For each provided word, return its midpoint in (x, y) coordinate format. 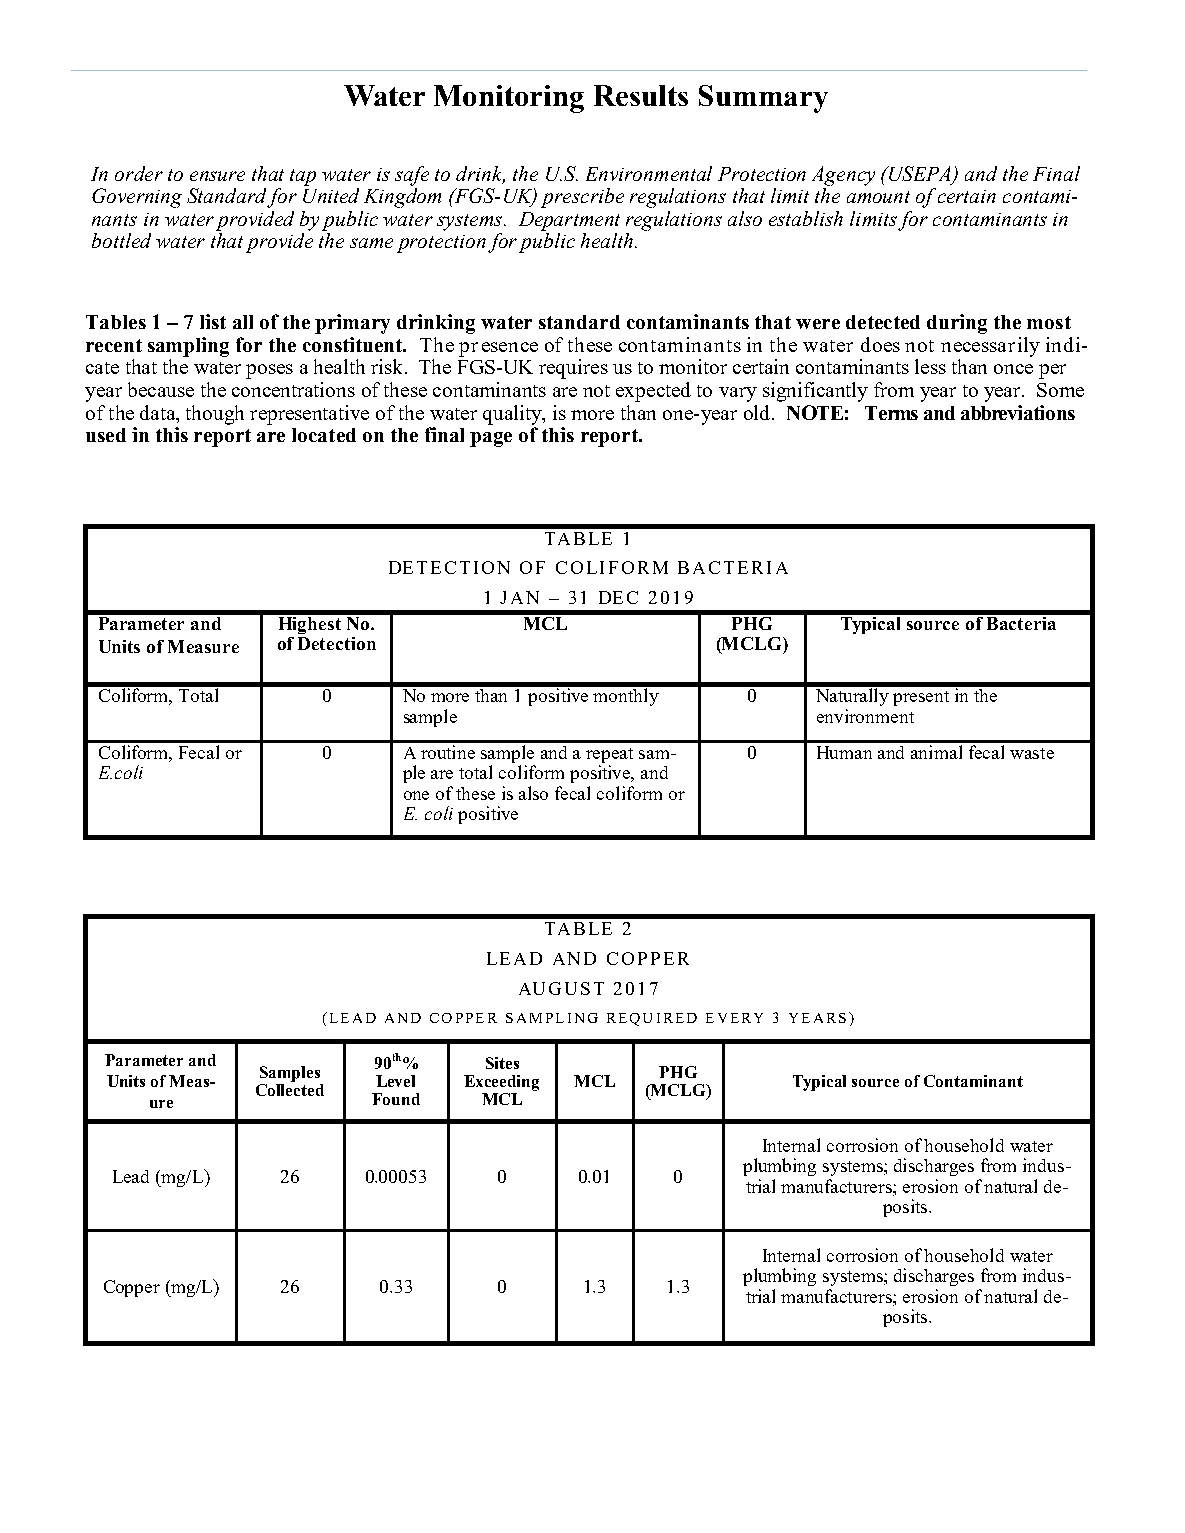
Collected (290, 1088)
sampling (188, 347)
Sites (502, 1063)
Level (395, 1081)
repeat (609, 755)
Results (641, 95)
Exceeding (501, 1083)
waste (1032, 753)
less (930, 366)
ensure (217, 176)
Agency (843, 176)
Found (396, 1099)
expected (653, 392)
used (106, 435)
